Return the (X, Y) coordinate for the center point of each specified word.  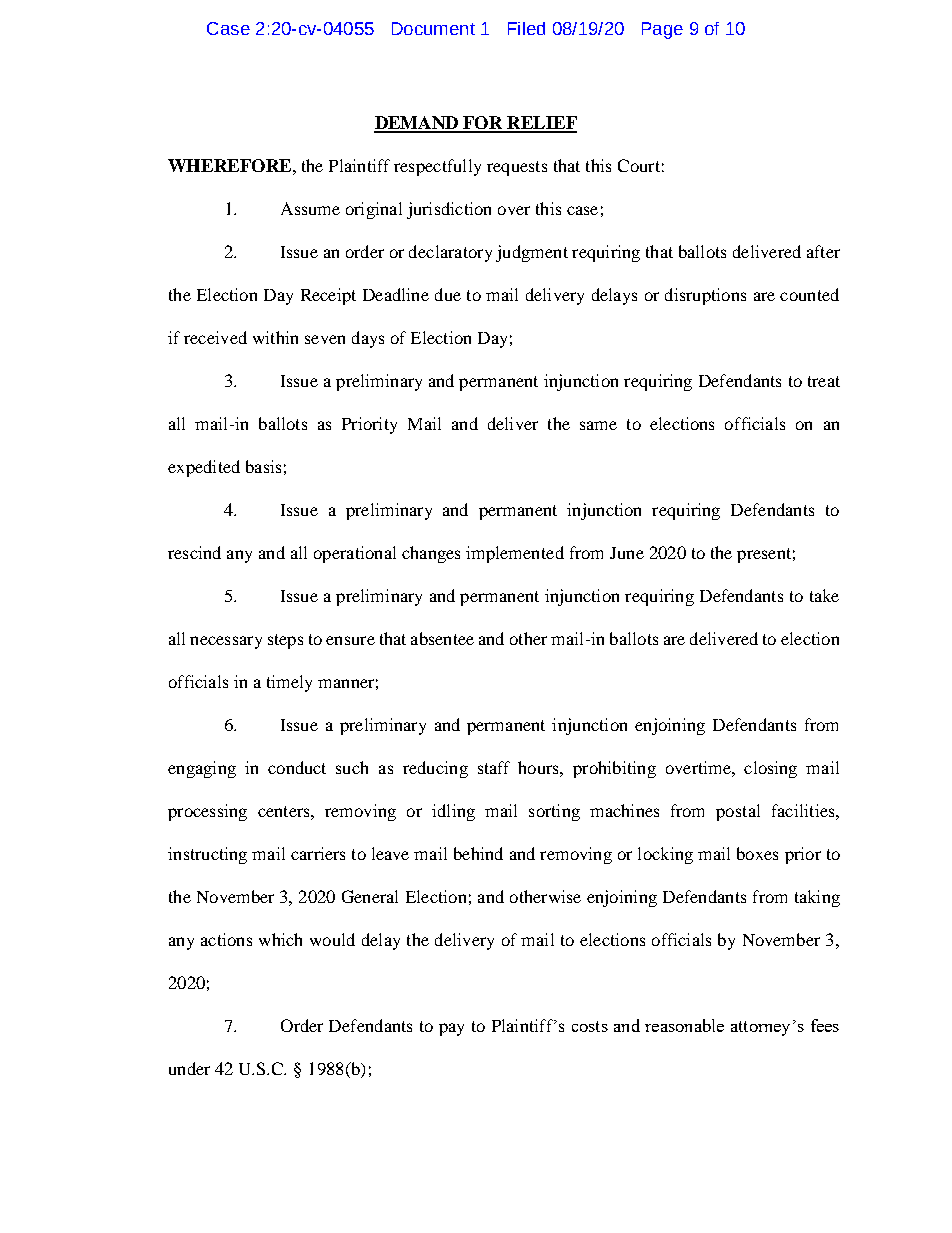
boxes (757, 853)
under (189, 1068)
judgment (532, 253)
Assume (310, 208)
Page (662, 30)
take (824, 595)
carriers (318, 853)
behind (478, 853)
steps (285, 641)
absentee (442, 638)
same (598, 425)
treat (824, 381)
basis (263, 466)
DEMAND (417, 124)
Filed (526, 28)
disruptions (705, 296)
